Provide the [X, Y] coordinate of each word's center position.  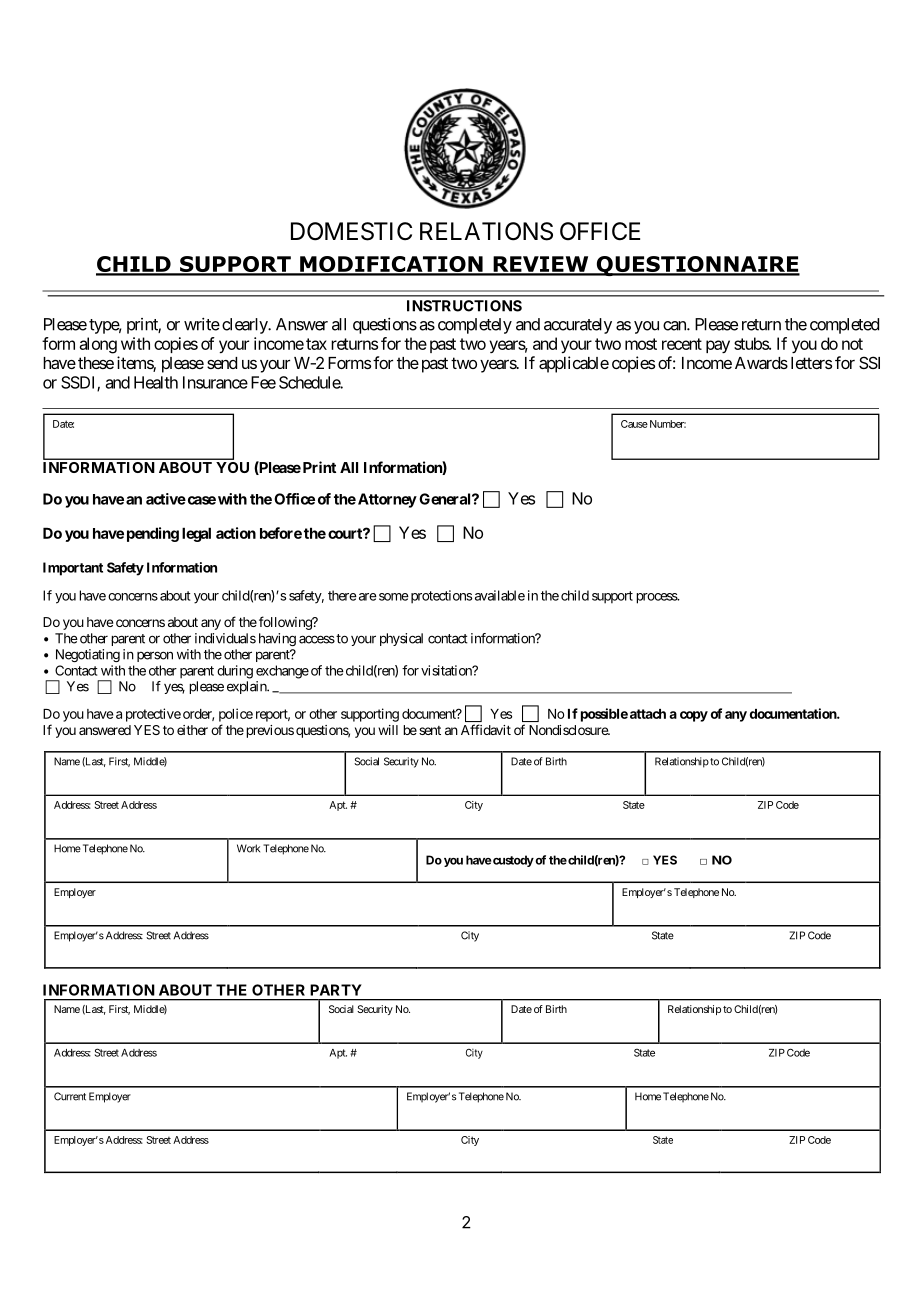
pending [153, 534]
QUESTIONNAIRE [697, 266]
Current [70, 1096]
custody [513, 861]
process [657, 598]
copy [694, 716]
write [202, 324]
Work [248, 848]
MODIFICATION [391, 265]
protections [440, 597]
